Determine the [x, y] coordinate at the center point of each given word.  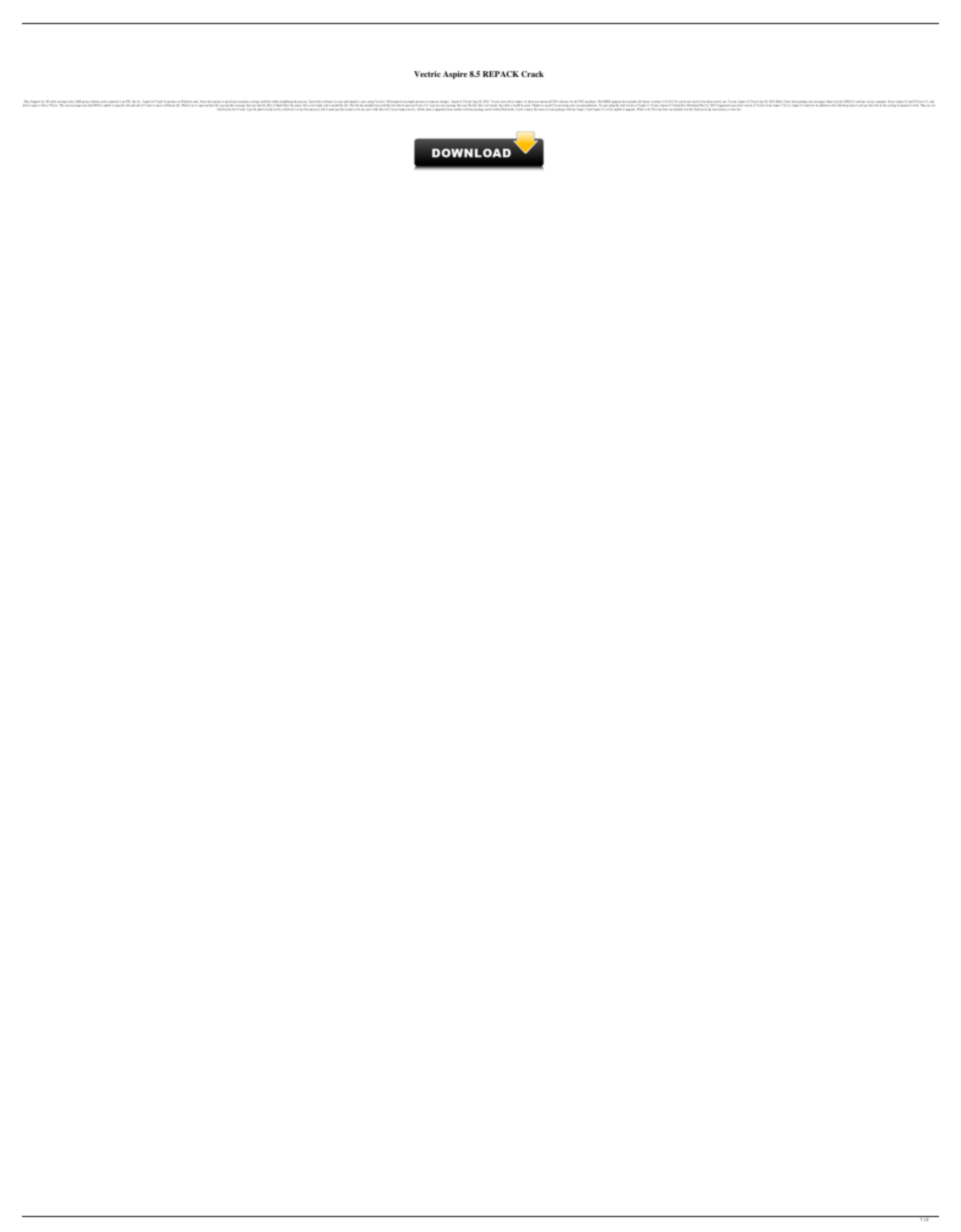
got [250, 110]
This [600, 102]
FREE [607, 101]
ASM [78, 101]
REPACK [501, 74]
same [429, 108]
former [646, 102]
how [665, 108]
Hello [779, 102]
